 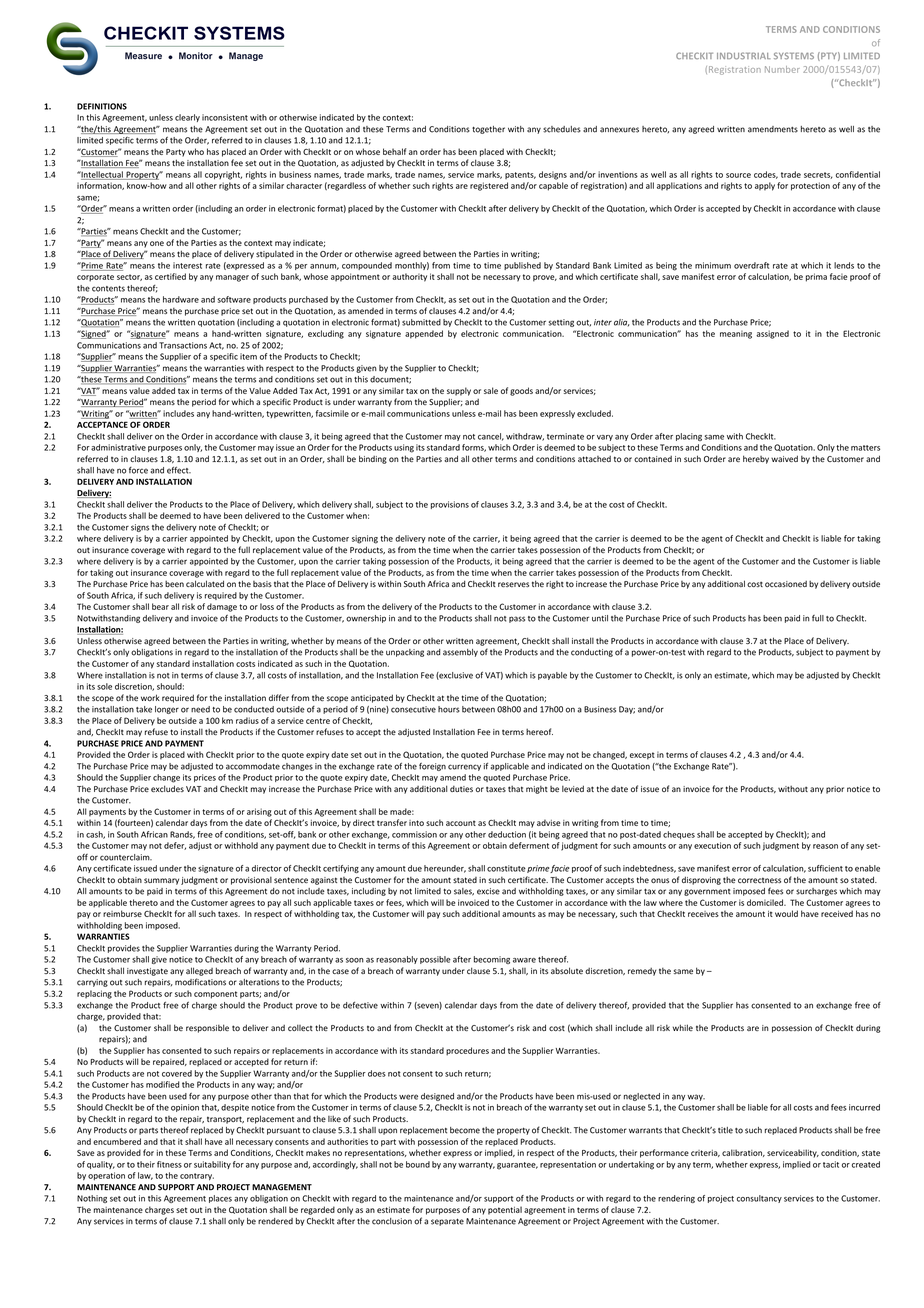 I want to click on fitness, so click(x=169, y=1164).
